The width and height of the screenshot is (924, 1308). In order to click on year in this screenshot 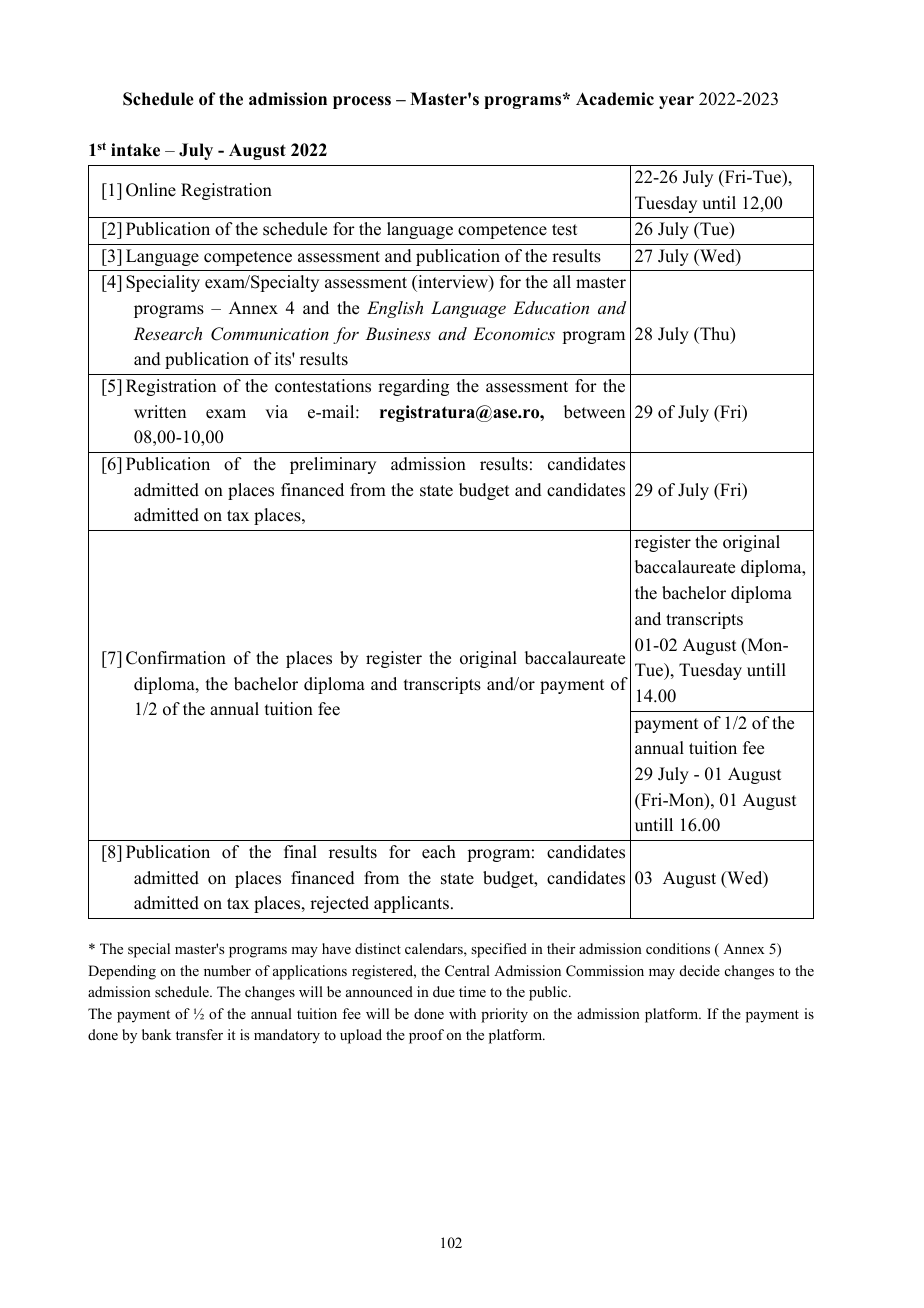, I will do `click(676, 102)`.
